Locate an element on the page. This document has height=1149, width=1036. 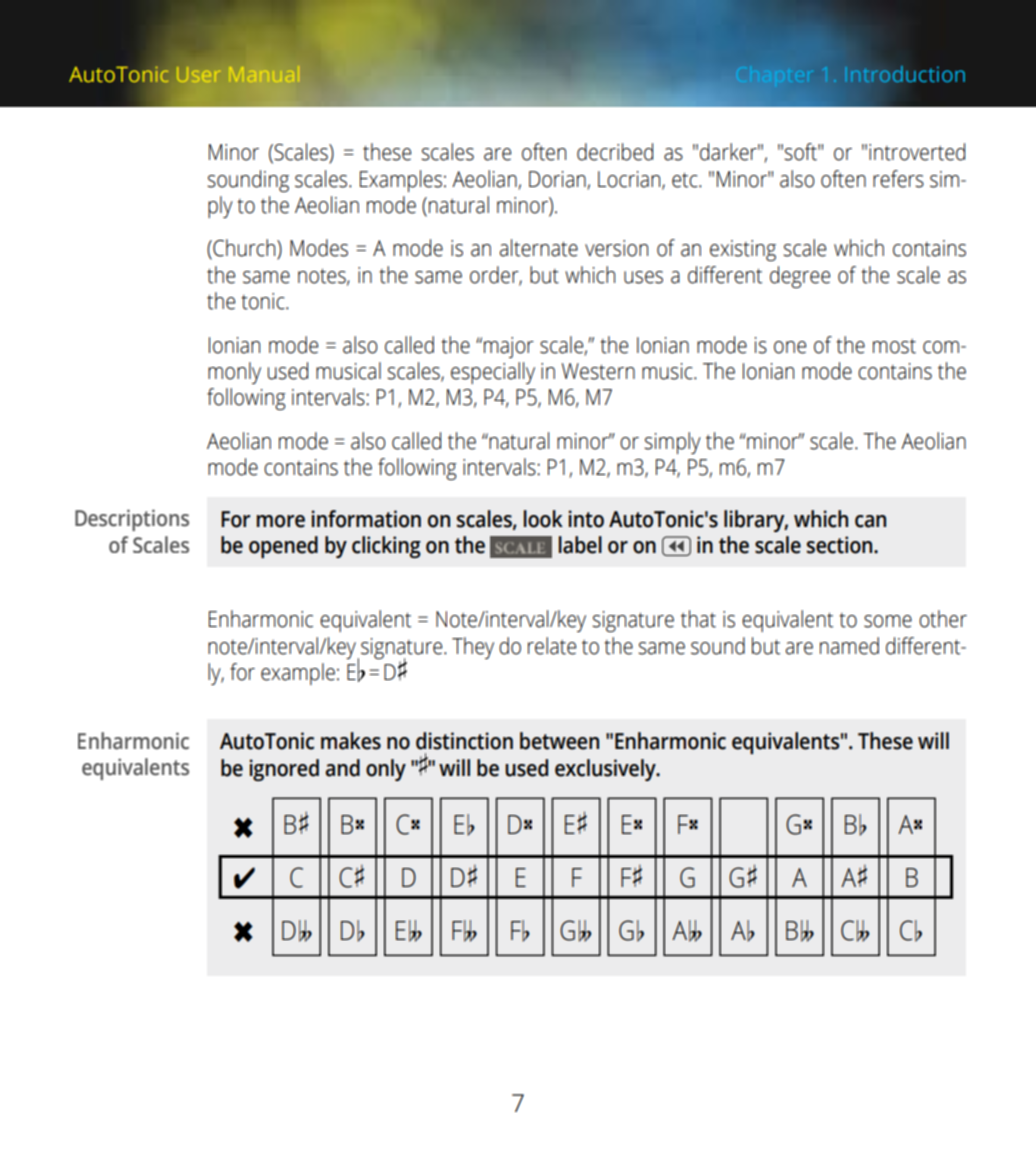
ignored is located at coordinates (284, 770).
